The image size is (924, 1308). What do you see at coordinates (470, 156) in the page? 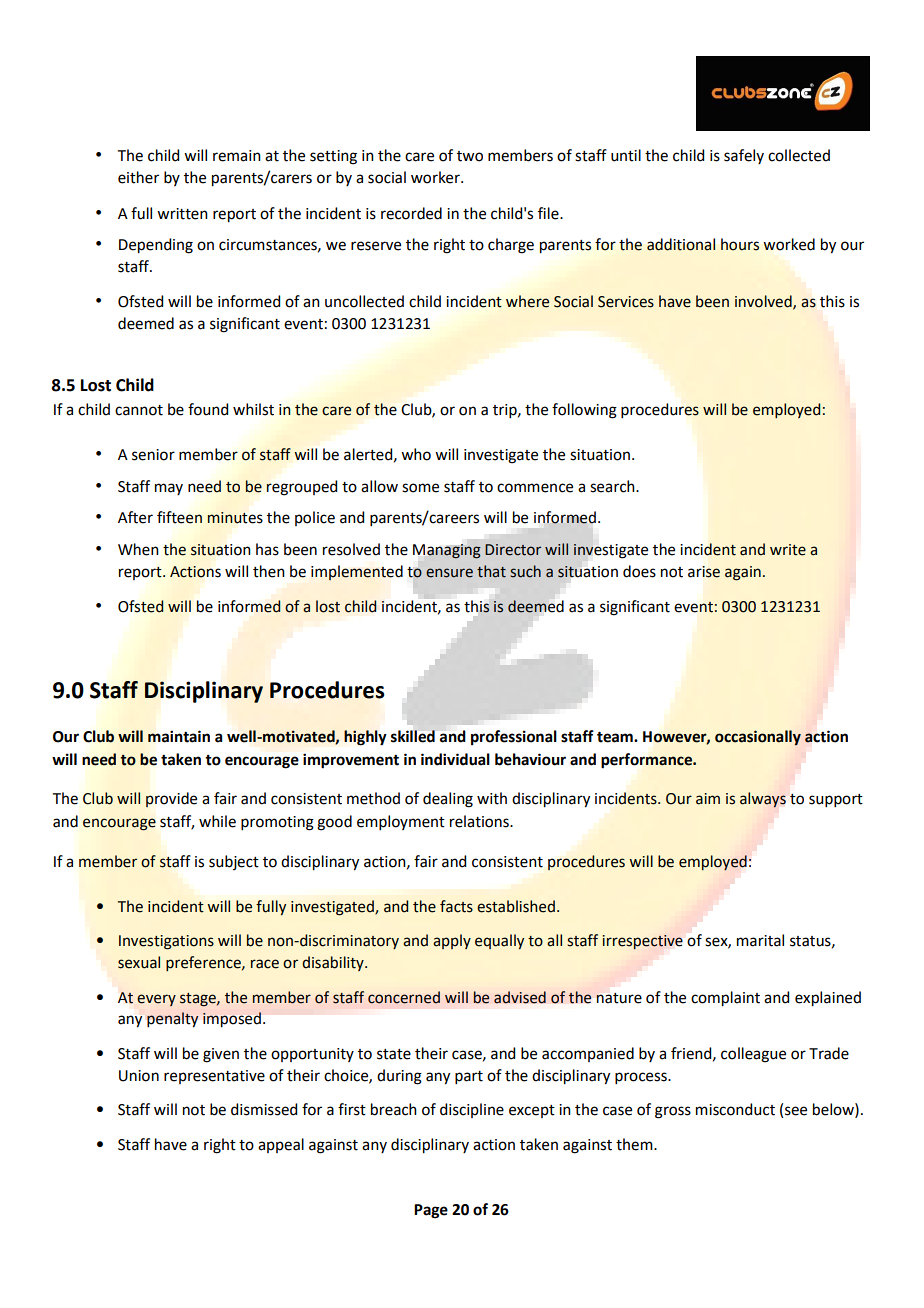
I see `two` at bounding box center [470, 156].
